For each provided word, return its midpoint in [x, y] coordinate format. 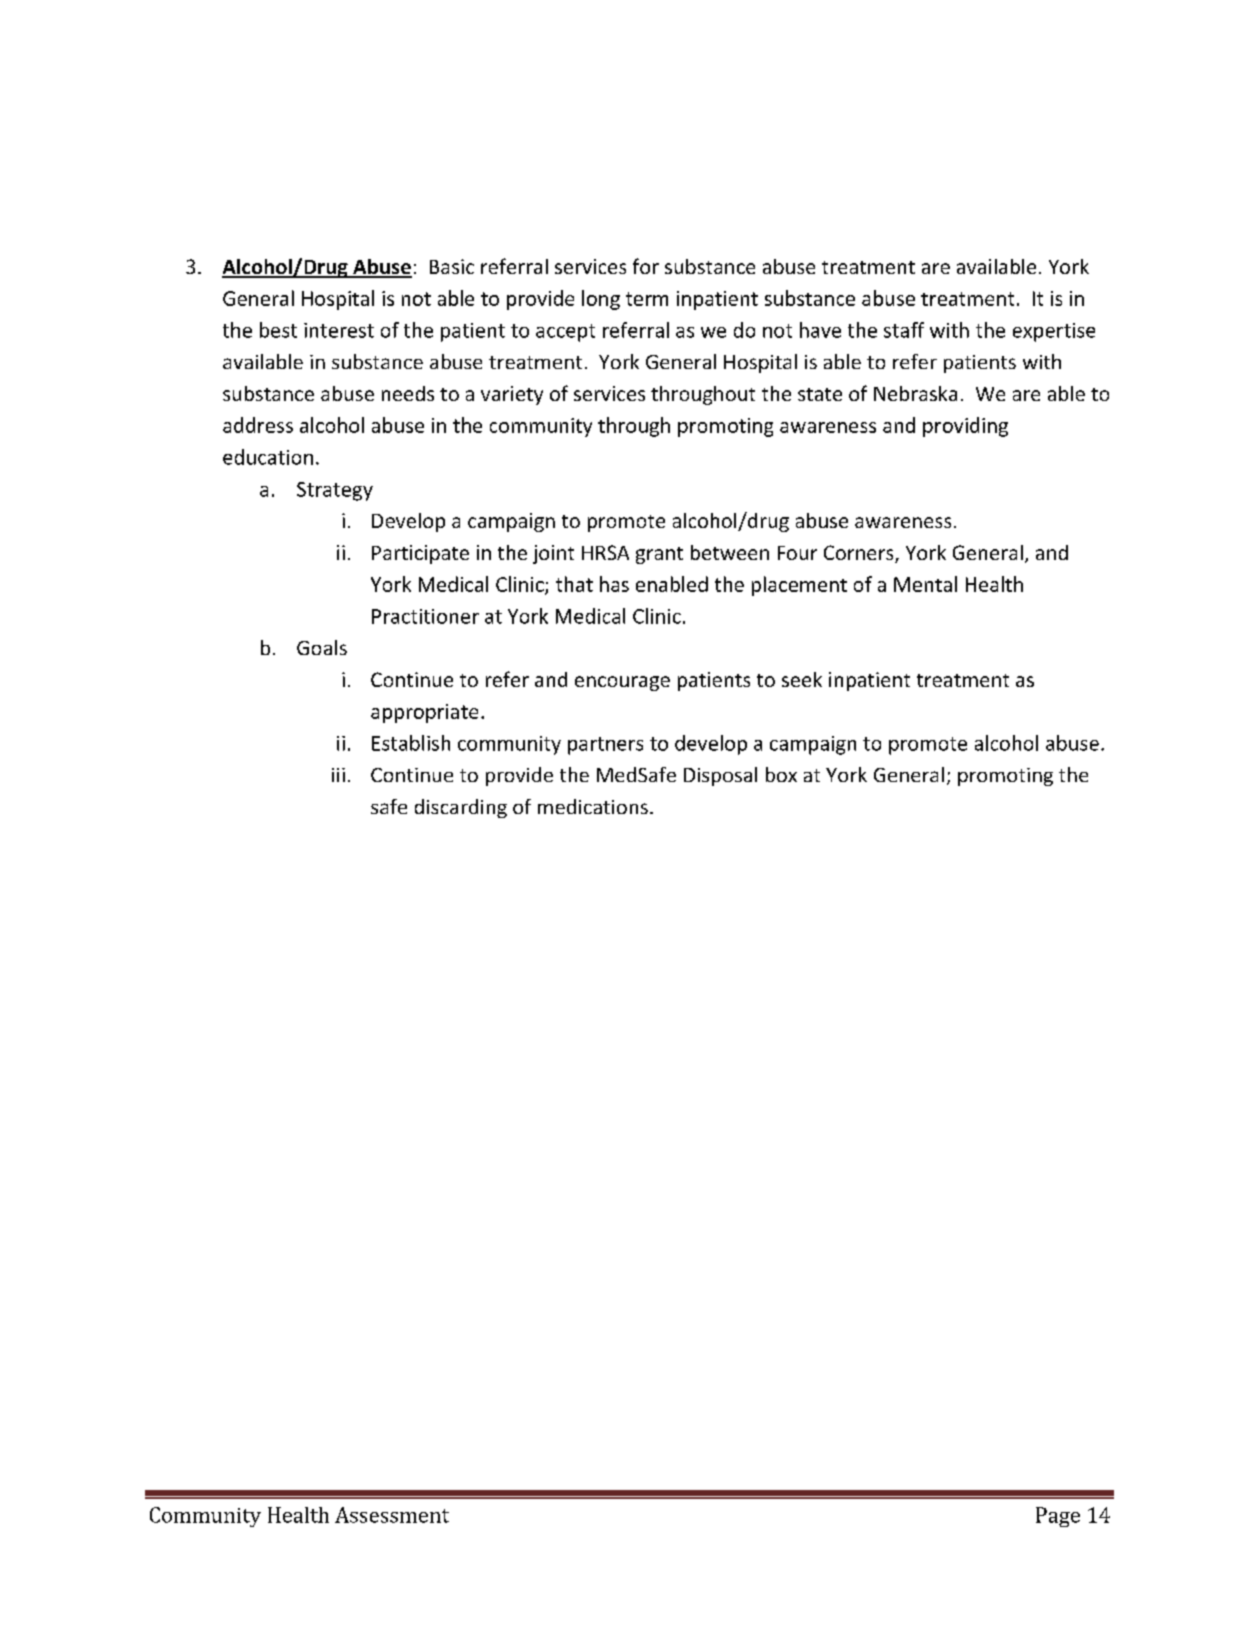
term [647, 299]
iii [338, 775]
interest [339, 330]
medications [593, 806]
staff [904, 330]
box [781, 774]
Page [1058, 1517]
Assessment [392, 1515]
